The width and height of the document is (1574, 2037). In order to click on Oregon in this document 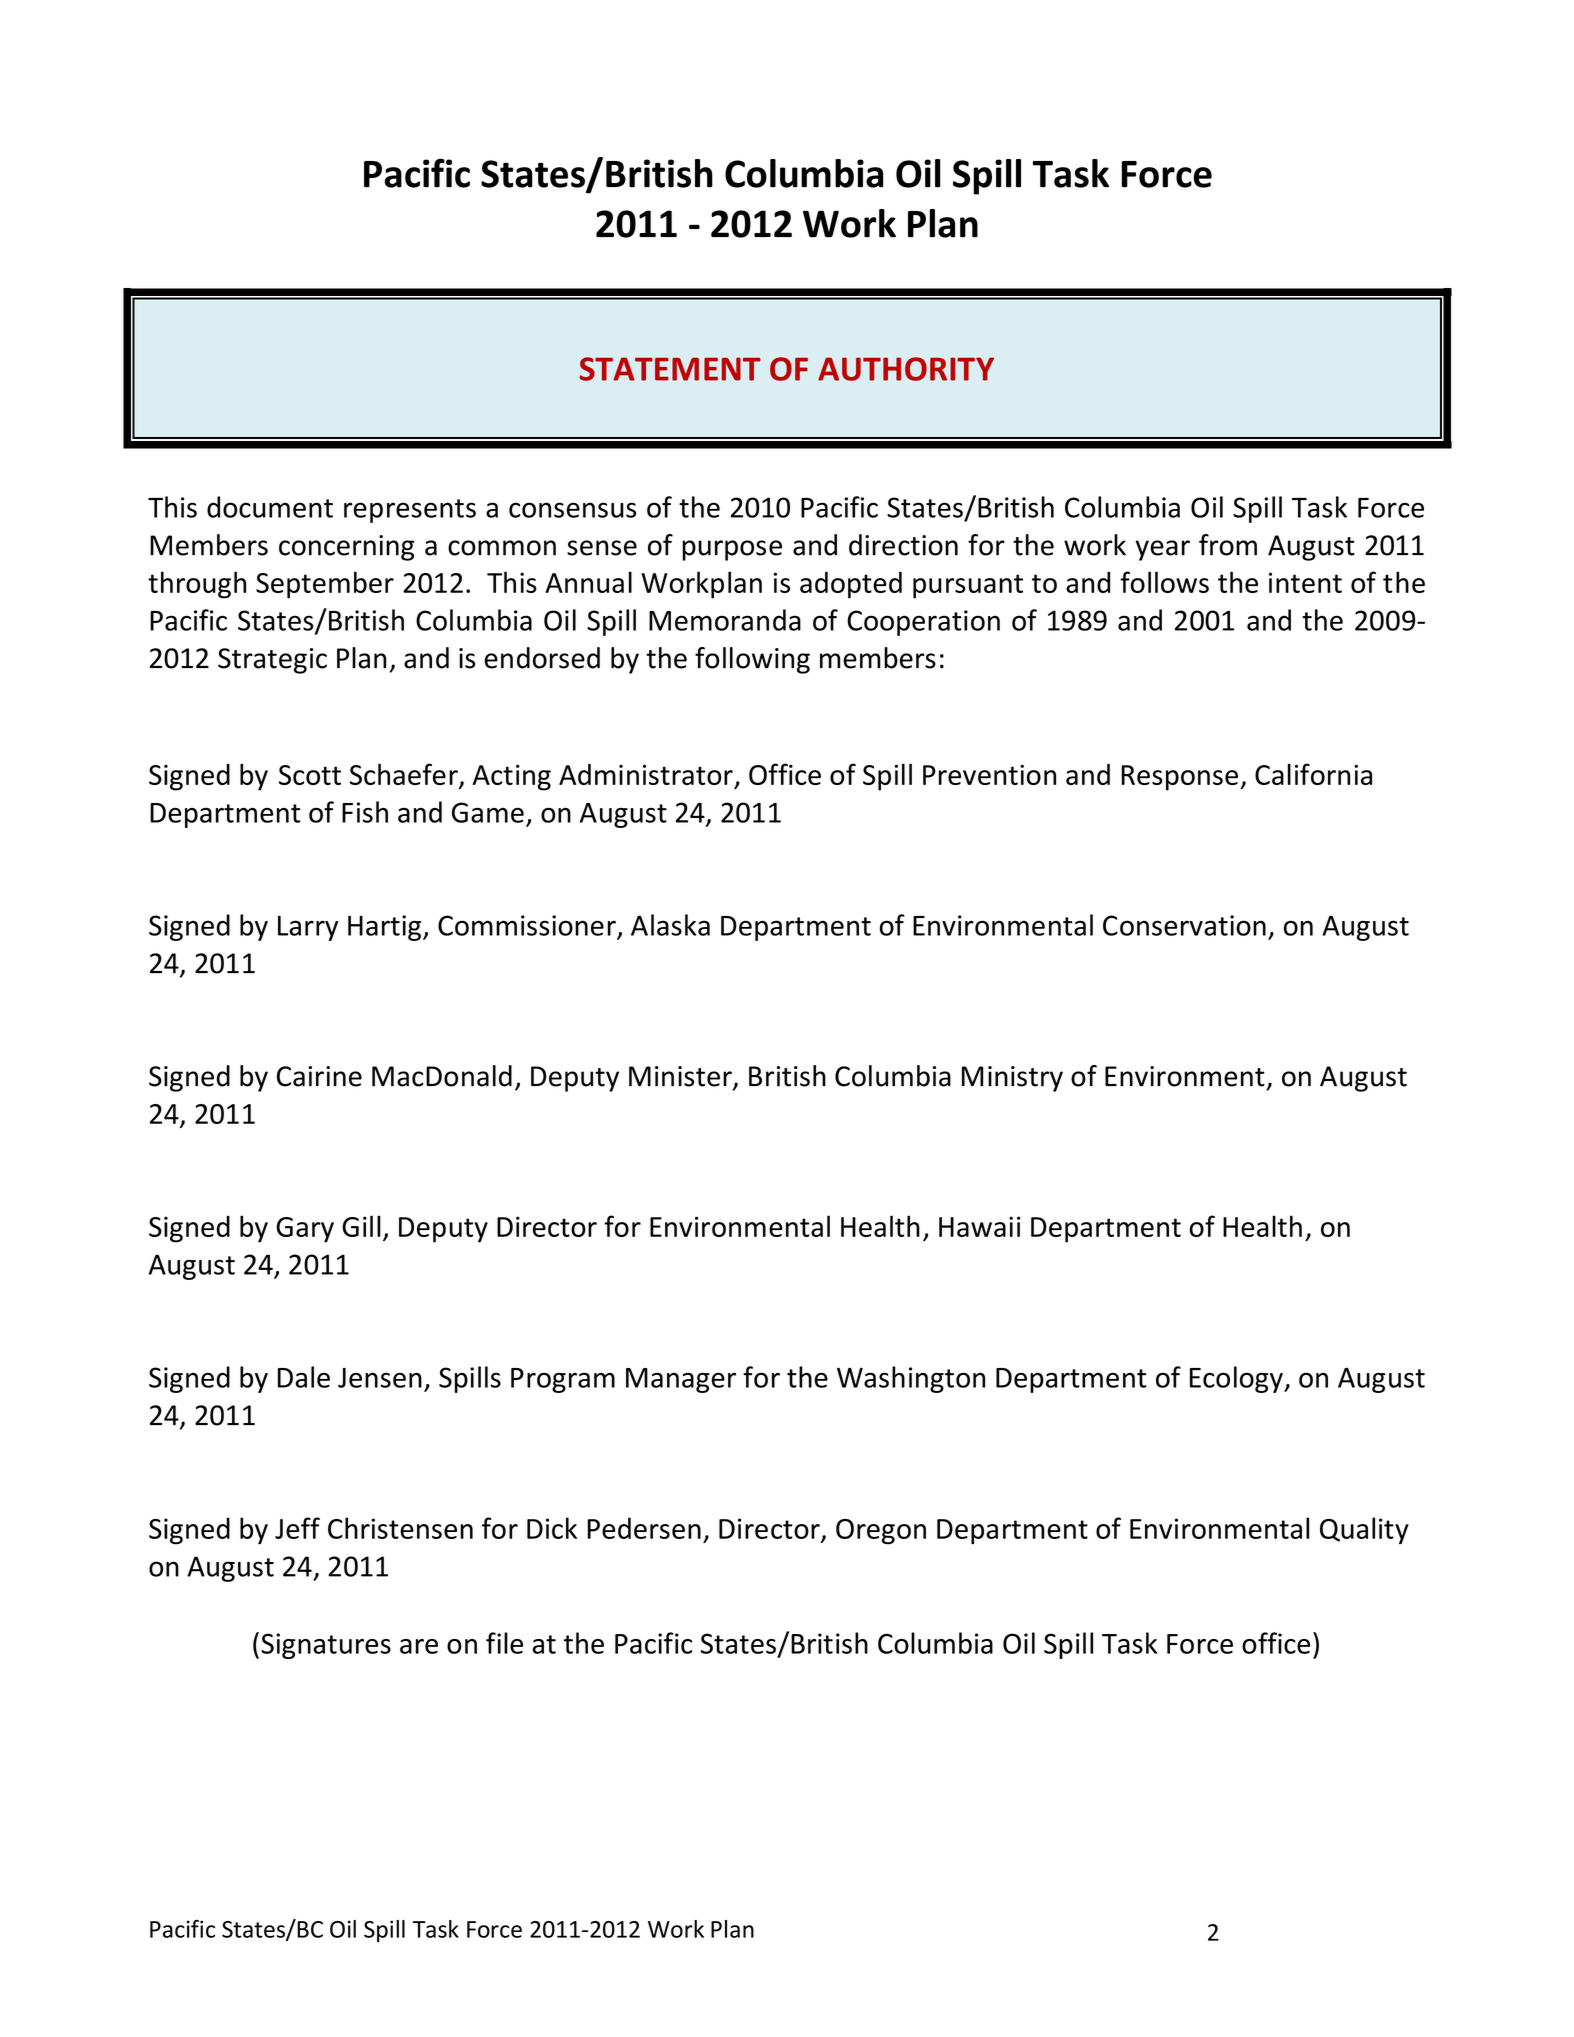, I will do `click(881, 1532)`.
